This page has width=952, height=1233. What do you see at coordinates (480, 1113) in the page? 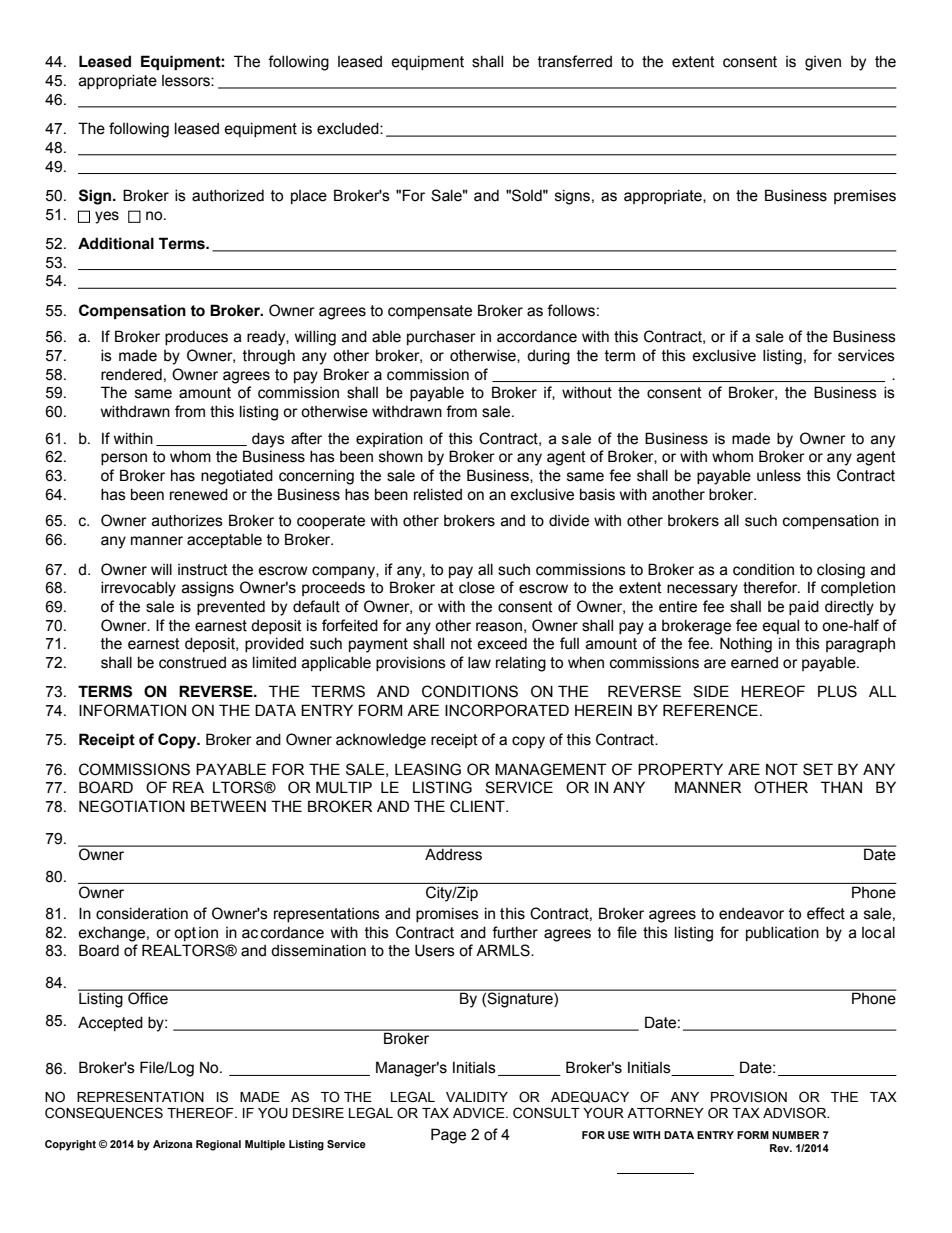
I see `ADVICE` at bounding box center [480, 1113].
